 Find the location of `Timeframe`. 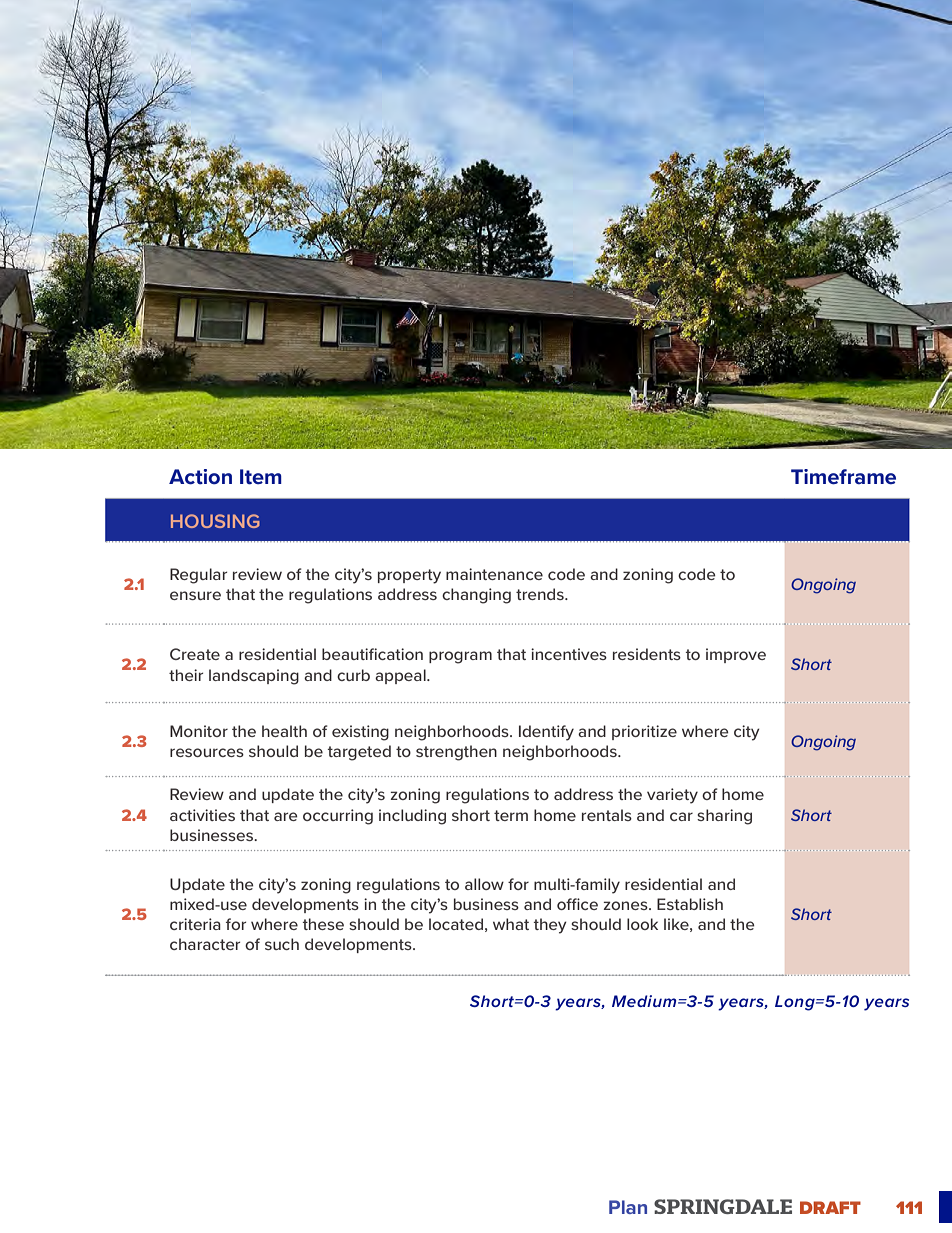

Timeframe is located at coordinates (843, 477).
